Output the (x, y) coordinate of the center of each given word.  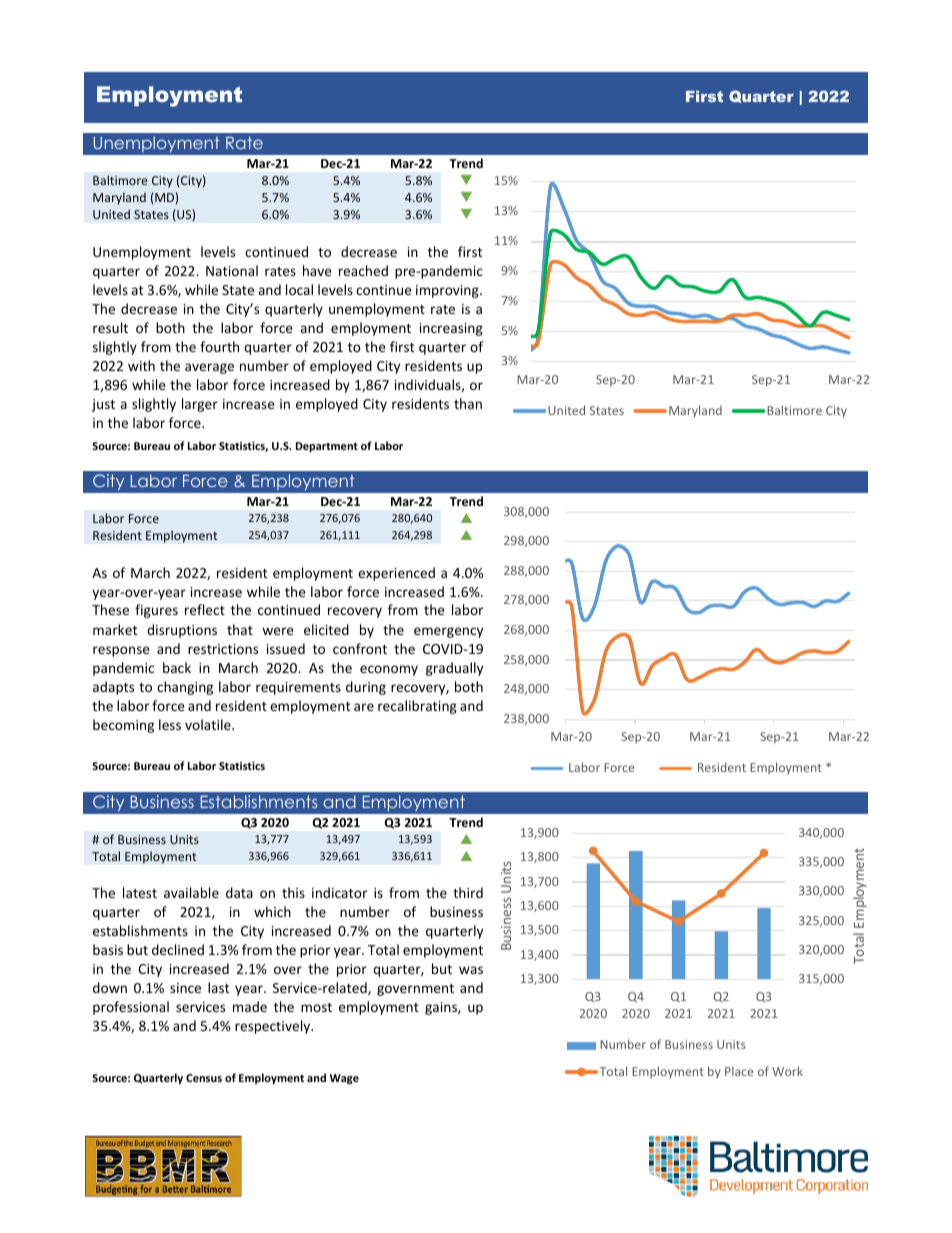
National (232, 270)
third (468, 892)
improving (448, 291)
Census (204, 1078)
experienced (396, 574)
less (170, 724)
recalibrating (417, 707)
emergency (448, 632)
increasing (451, 329)
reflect (205, 609)
